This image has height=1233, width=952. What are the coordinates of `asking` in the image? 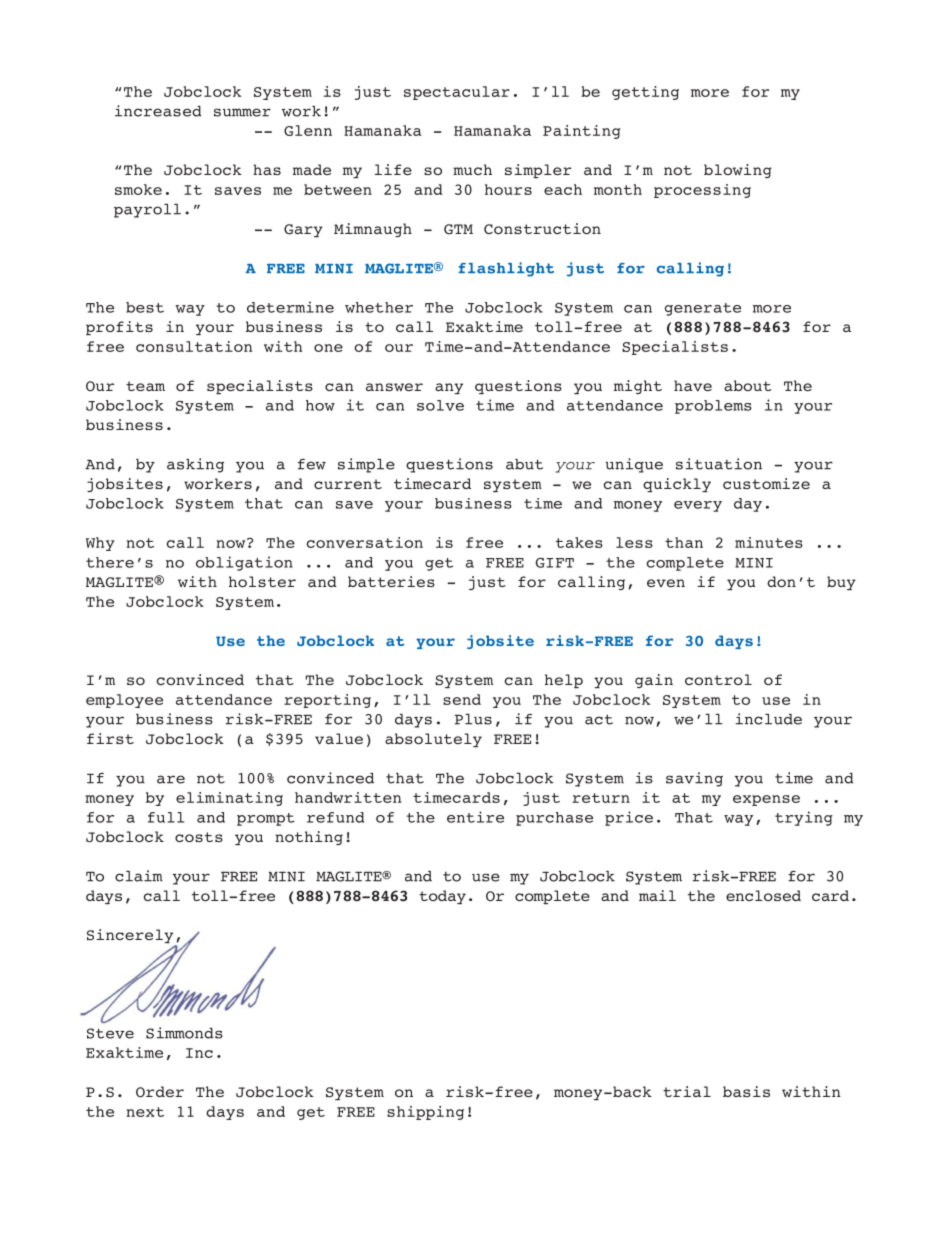 It's located at (195, 465).
